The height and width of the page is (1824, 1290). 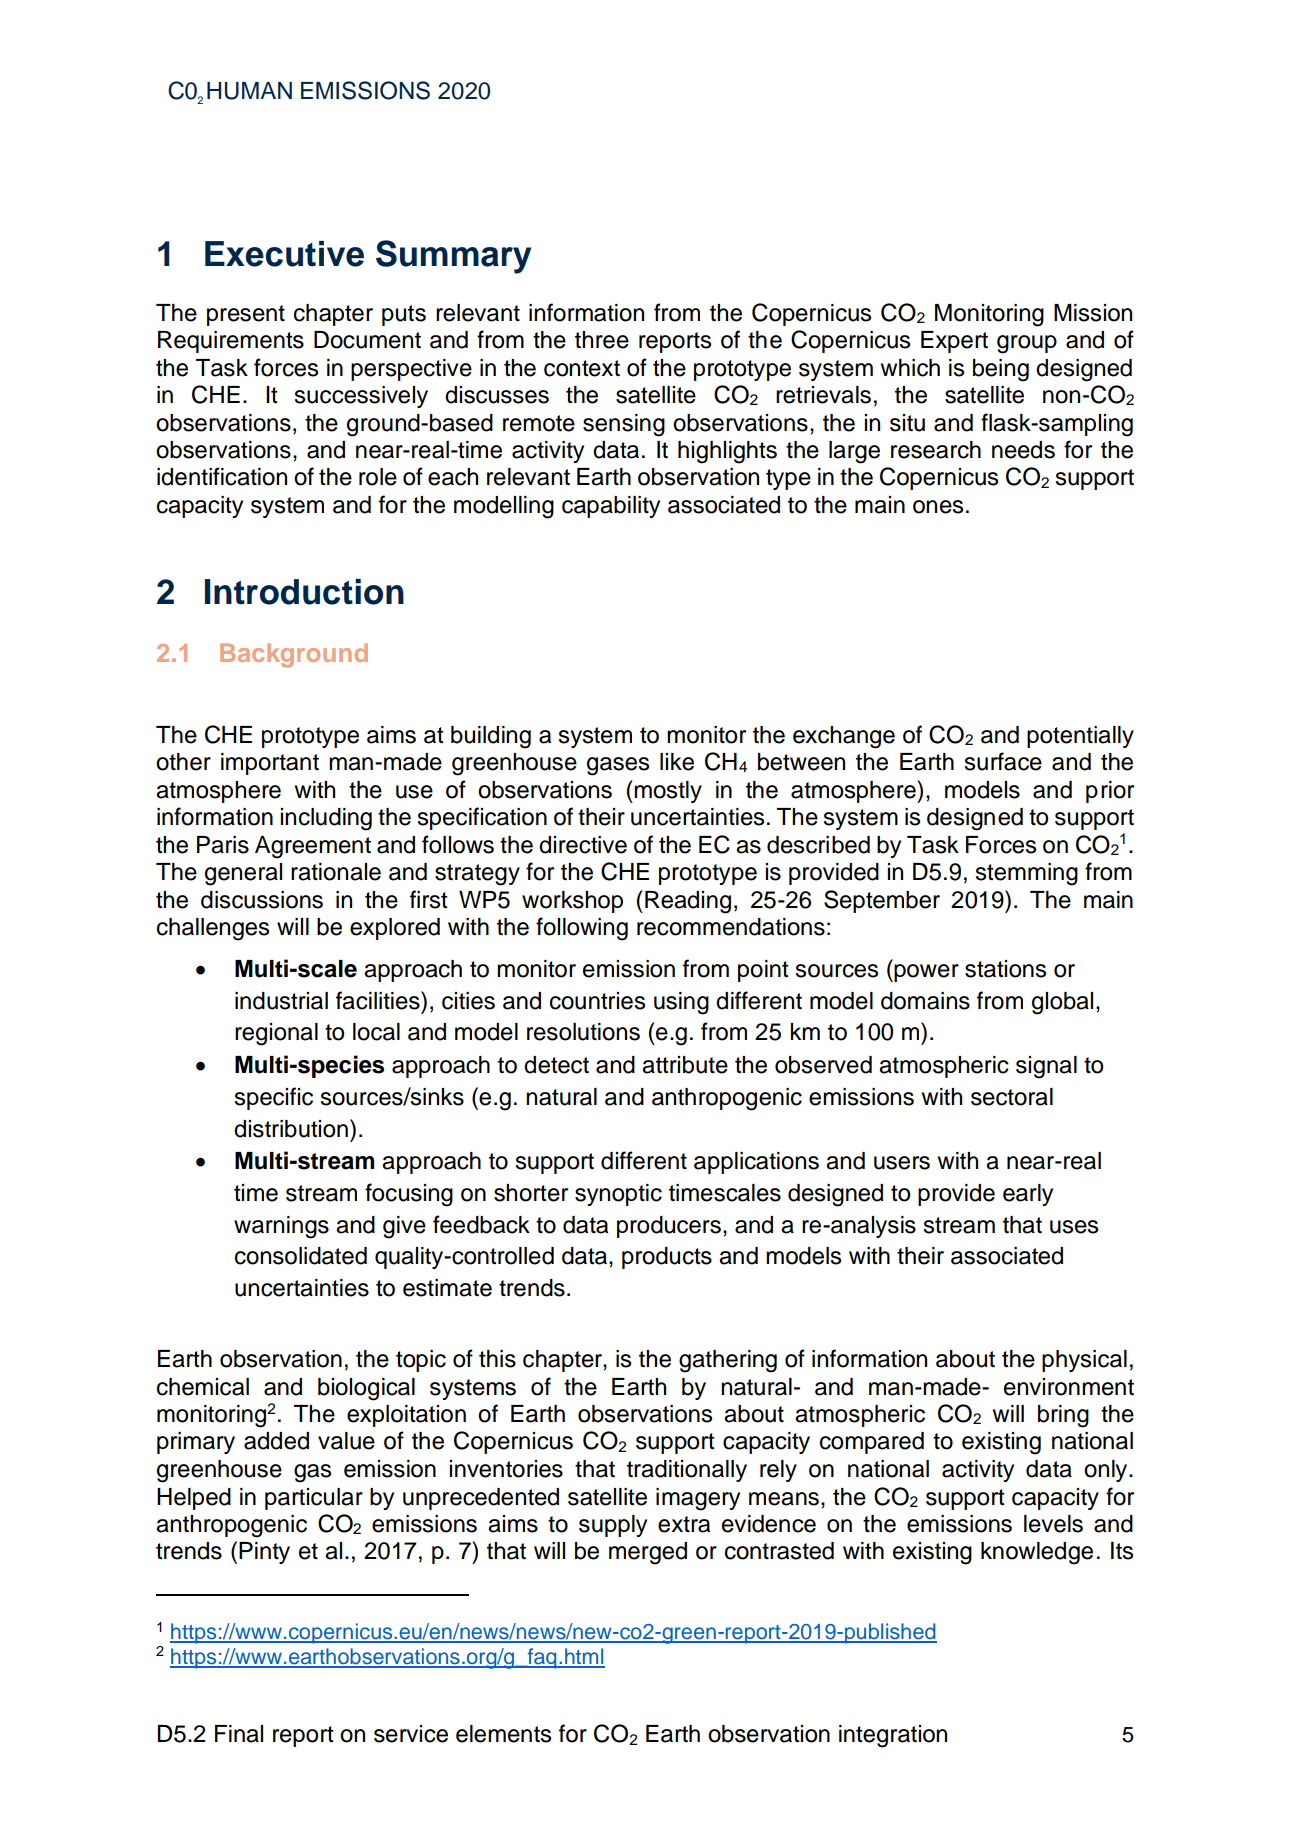 I want to click on HUMAN, so click(x=249, y=91).
